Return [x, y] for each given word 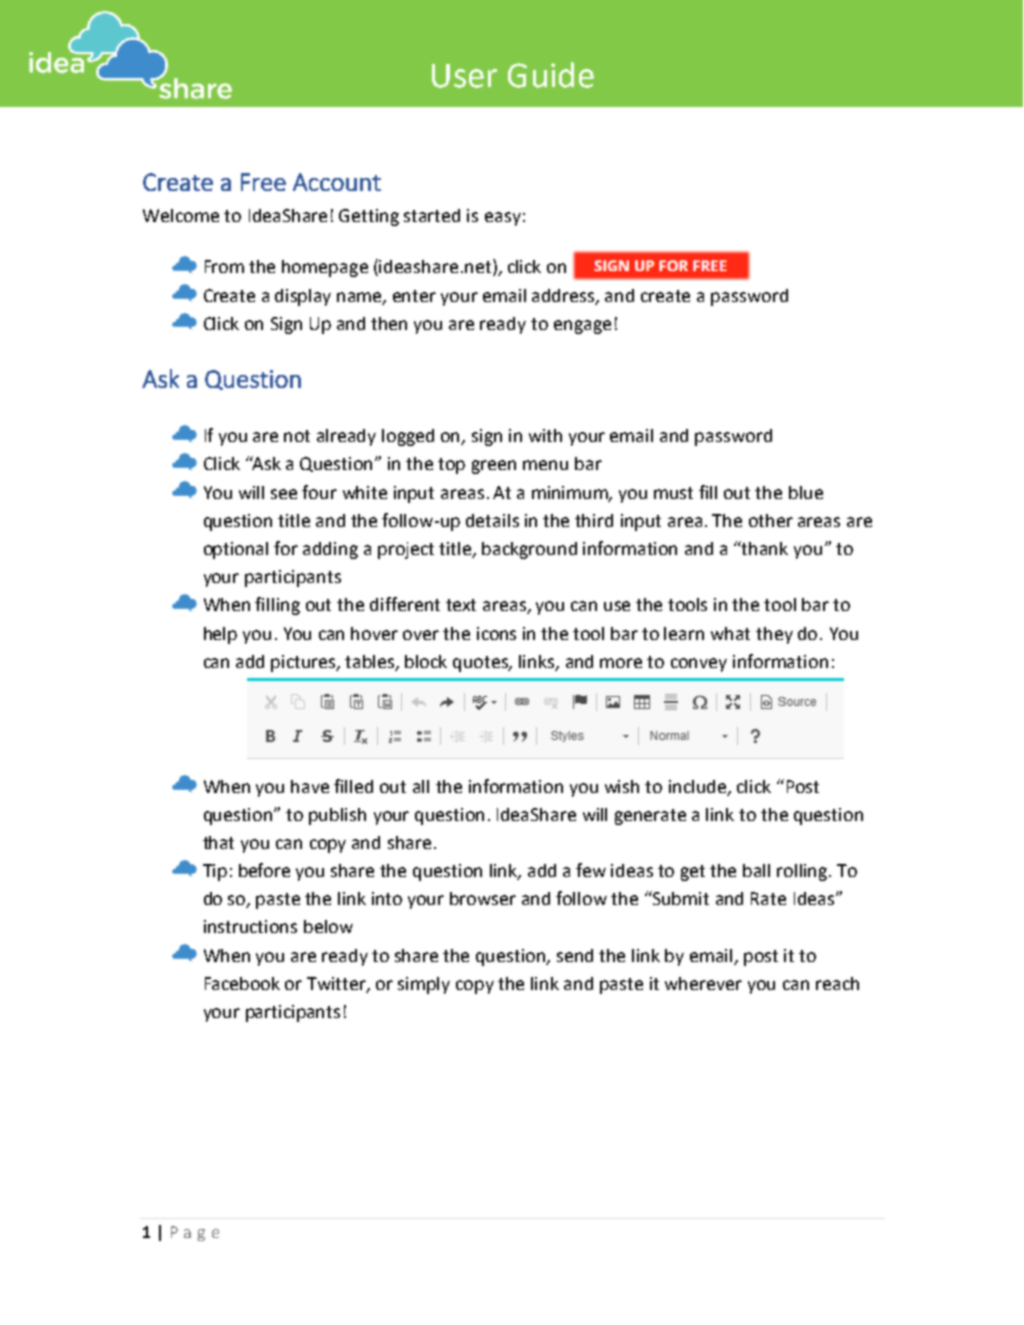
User [464, 76]
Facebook [242, 983]
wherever [703, 983]
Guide [551, 75]
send [575, 955]
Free [263, 182]
